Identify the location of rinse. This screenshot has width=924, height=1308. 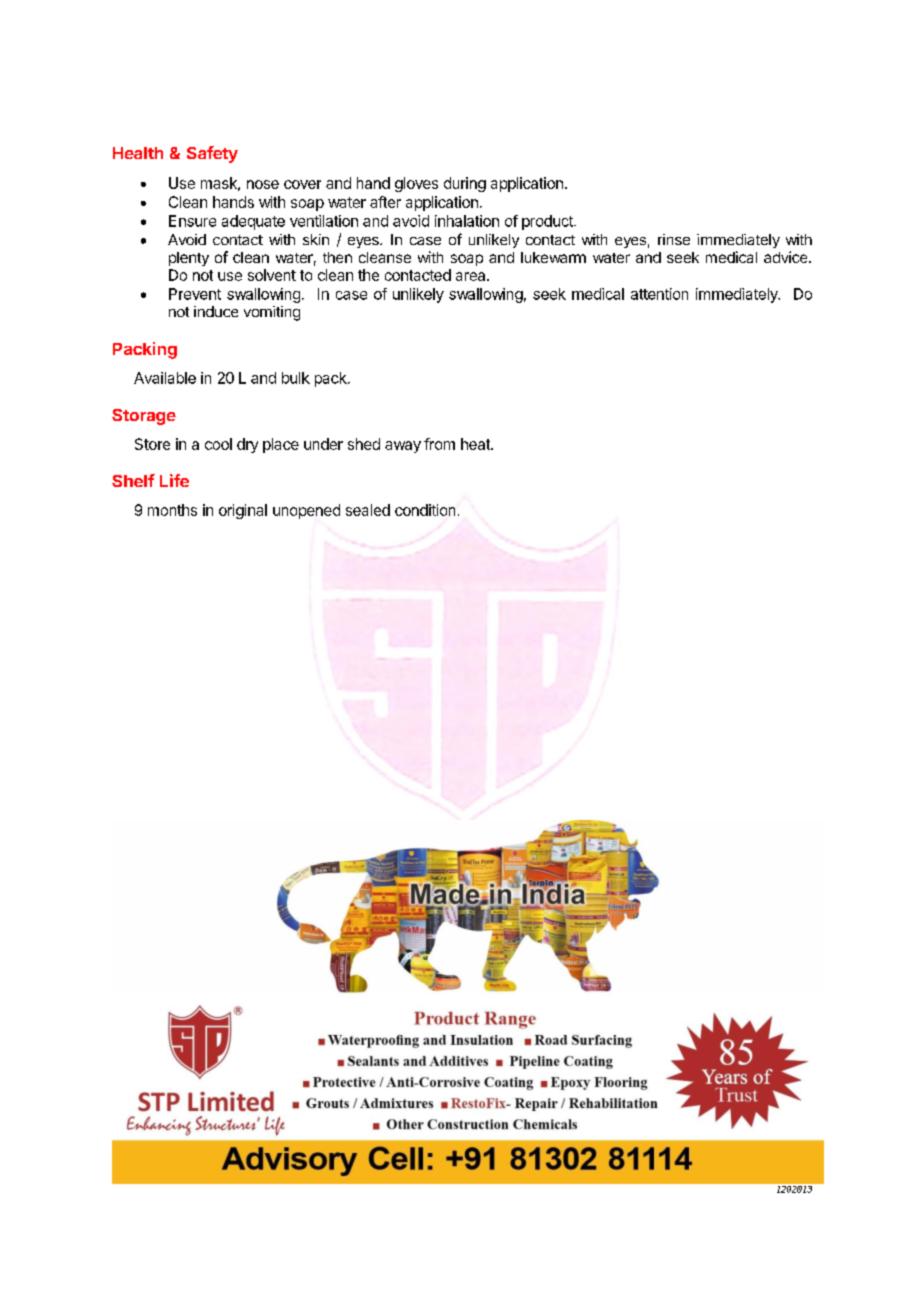
(674, 239).
